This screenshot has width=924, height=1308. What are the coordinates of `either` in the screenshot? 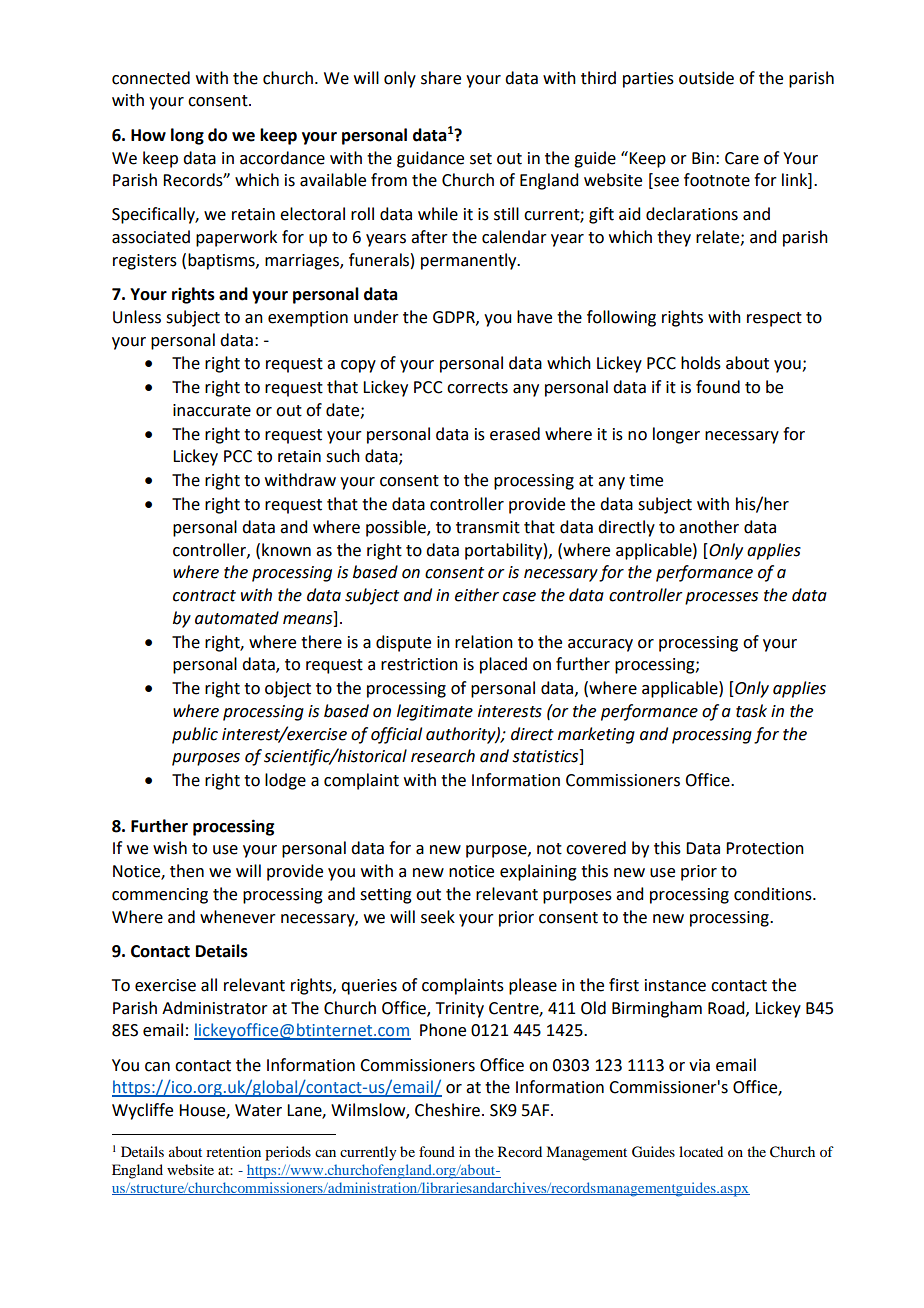 It's located at (477, 595).
